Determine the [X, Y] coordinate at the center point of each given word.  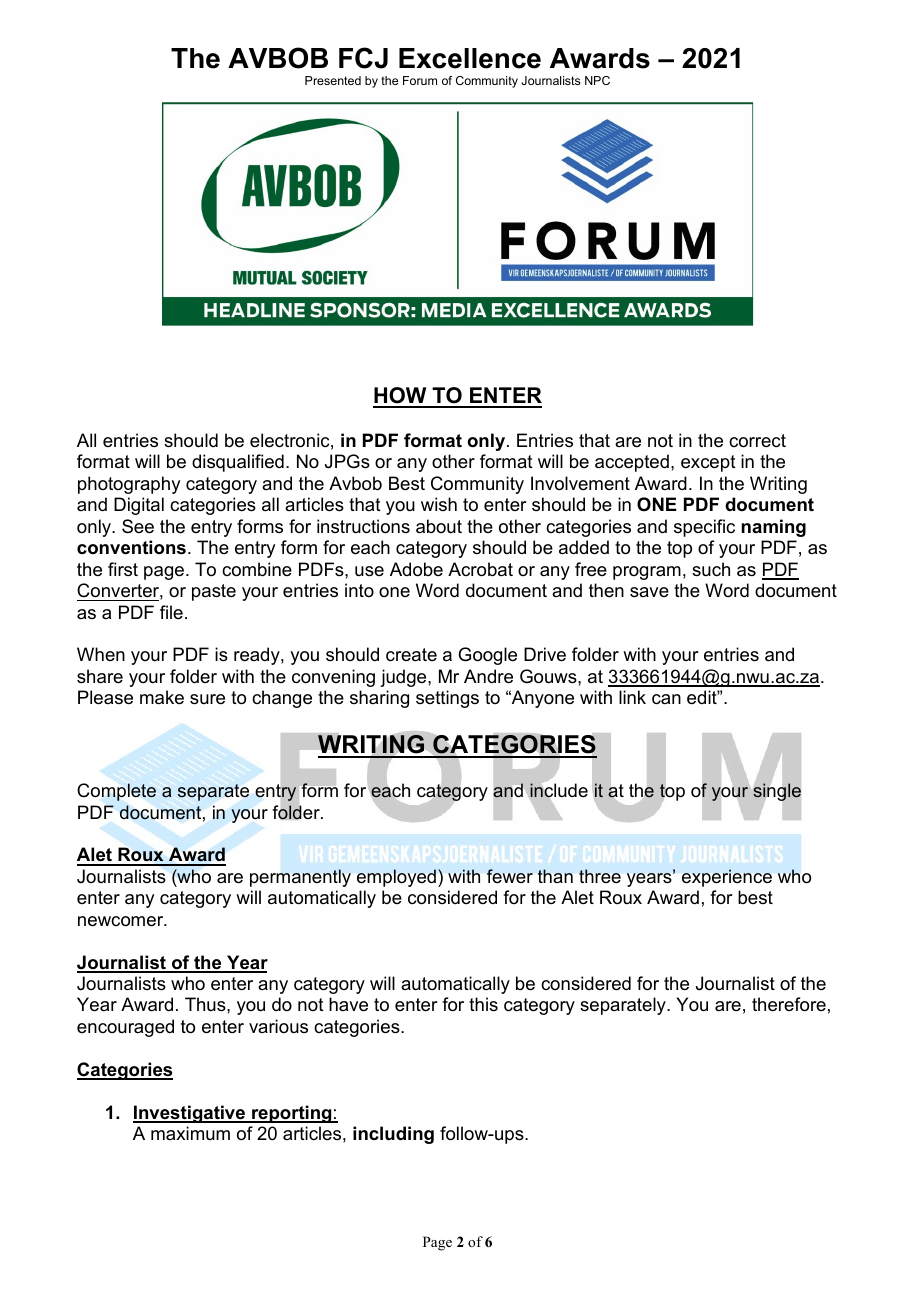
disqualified [238, 463]
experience [727, 878]
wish [439, 504]
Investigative [190, 1114]
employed [396, 878]
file [171, 612]
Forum [420, 80]
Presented [333, 80]
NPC [597, 80]
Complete [116, 792]
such [711, 569]
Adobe [416, 569]
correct [757, 440]
